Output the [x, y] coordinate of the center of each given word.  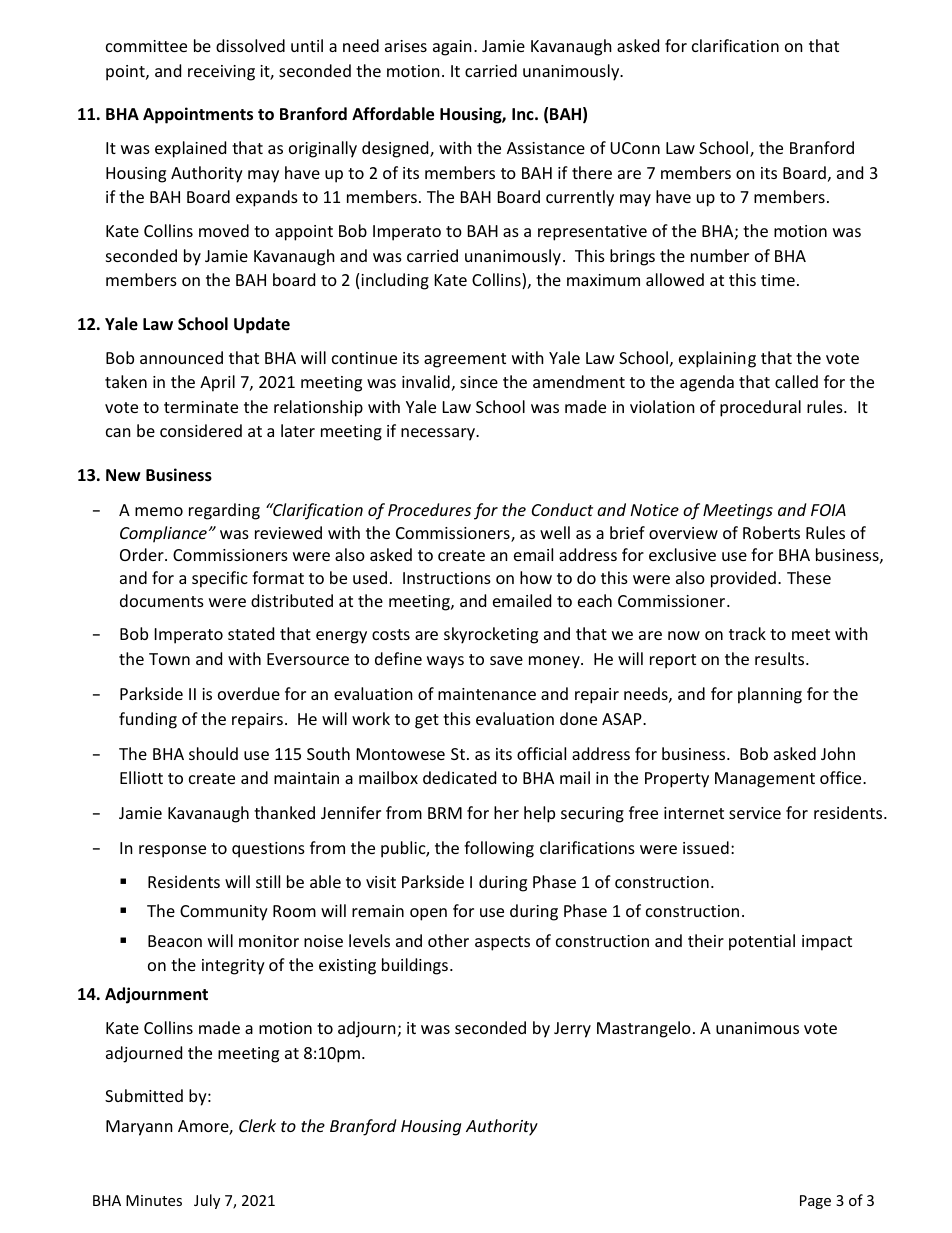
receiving [221, 73]
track [747, 633]
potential [762, 942]
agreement [465, 360]
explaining [717, 359]
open [428, 914]
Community [224, 913]
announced [181, 357]
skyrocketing [491, 635]
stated [251, 633]
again [452, 48]
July [207, 1201]
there [592, 172]
